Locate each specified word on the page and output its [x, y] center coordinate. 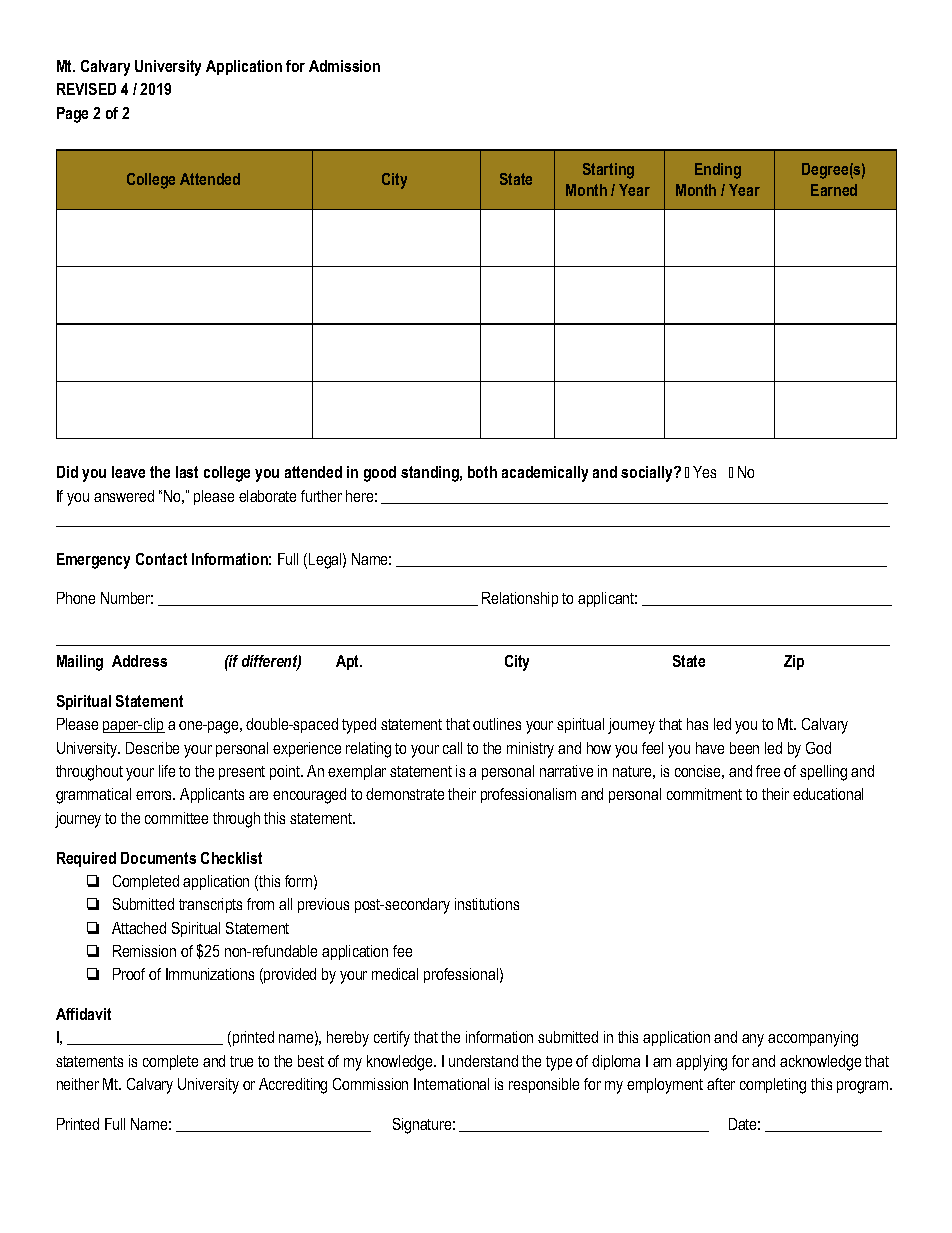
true [241, 1061]
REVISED [86, 89]
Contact [161, 559]
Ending [718, 171]
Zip [794, 662]
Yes [704, 472]
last [187, 472]
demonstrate [405, 794]
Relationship [520, 599]
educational [828, 794]
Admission [344, 66]
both [482, 472]
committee [176, 818]
